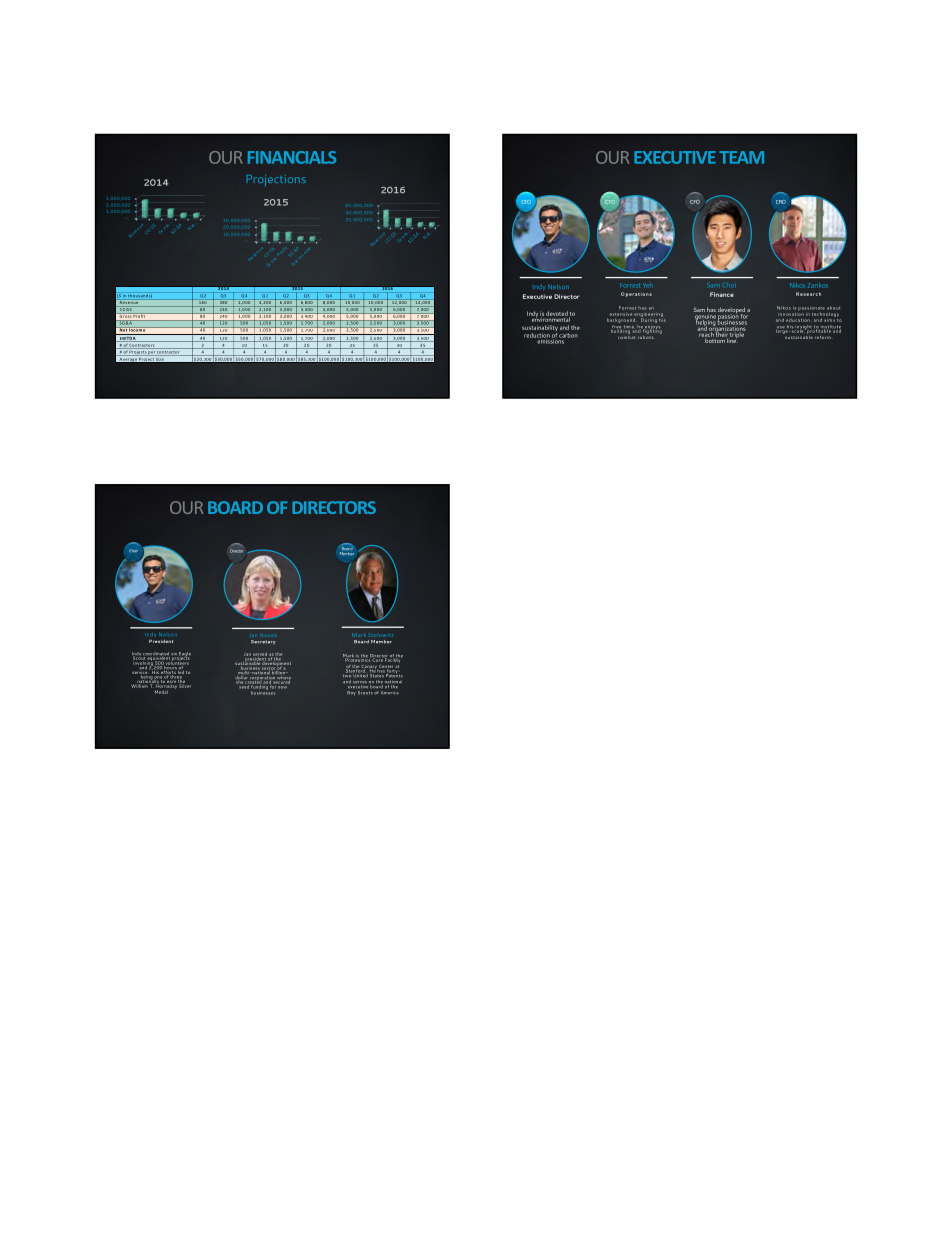  What do you see at coordinates (651, 328) in the screenshot?
I see `enjoys` at bounding box center [651, 328].
